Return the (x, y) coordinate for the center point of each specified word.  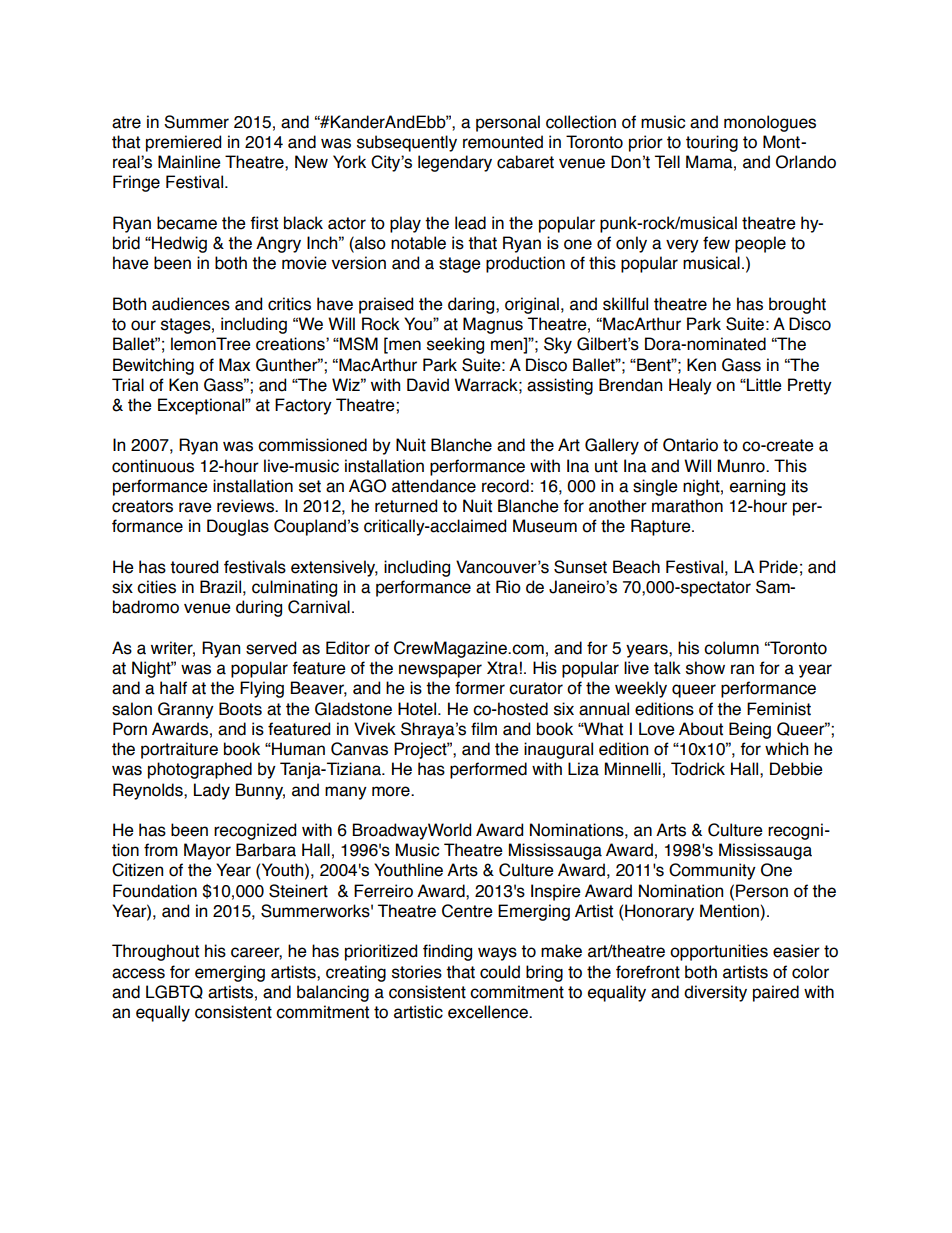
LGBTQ (174, 992)
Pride (778, 567)
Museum (545, 526)
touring (712, 143)
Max (234, 365)
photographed (200, 770)
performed (488, 770)
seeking (455, 345)
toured (194, 567)
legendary (455, 163)
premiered (183, 143)
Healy (690, 386)
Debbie (796, 769)
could (500, 972)
